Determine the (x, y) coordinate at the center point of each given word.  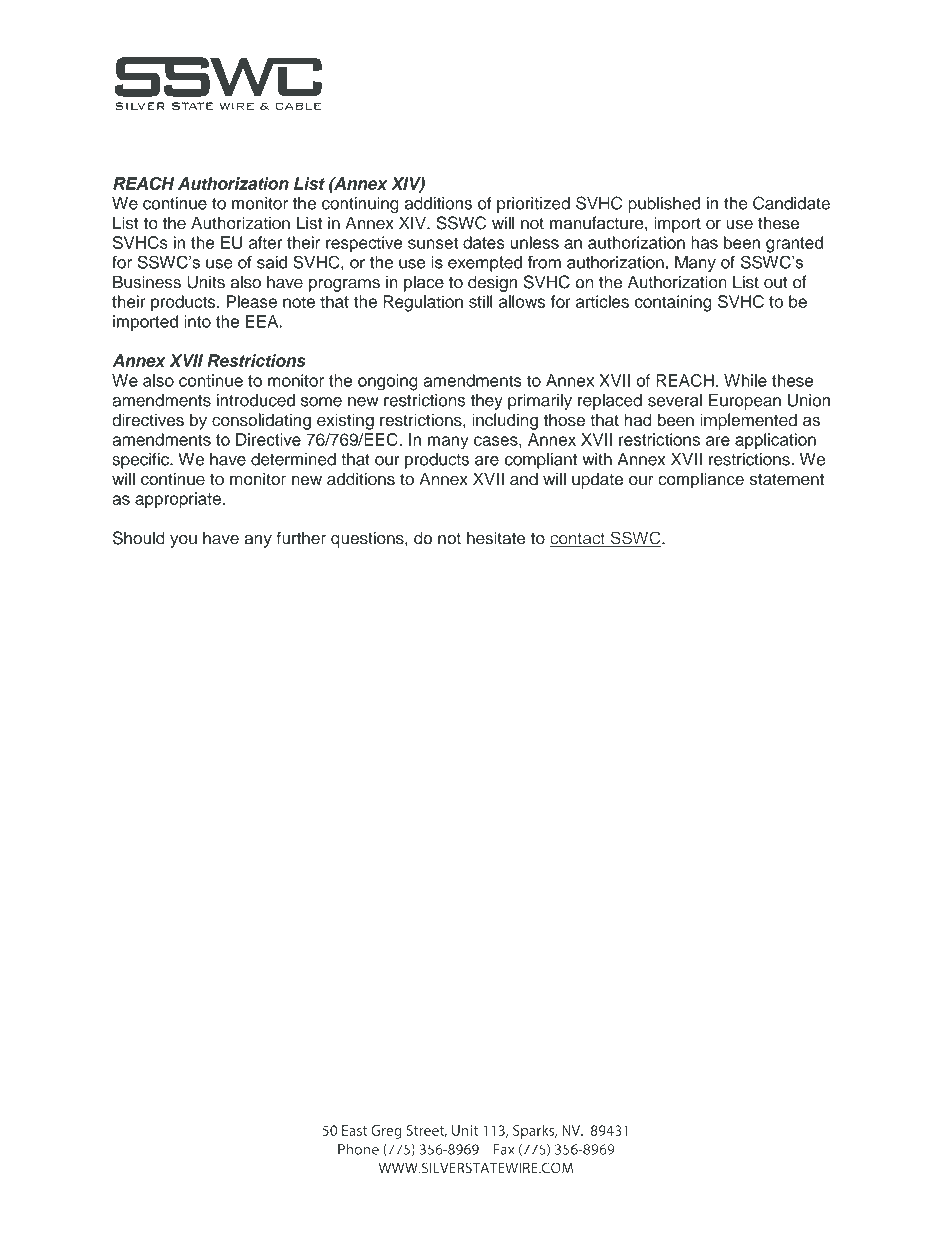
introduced (256, 400)
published (664, 204)
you (183, 541)
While (745, 380)
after (265, 242)
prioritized (533, 205)
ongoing (388, 382)
